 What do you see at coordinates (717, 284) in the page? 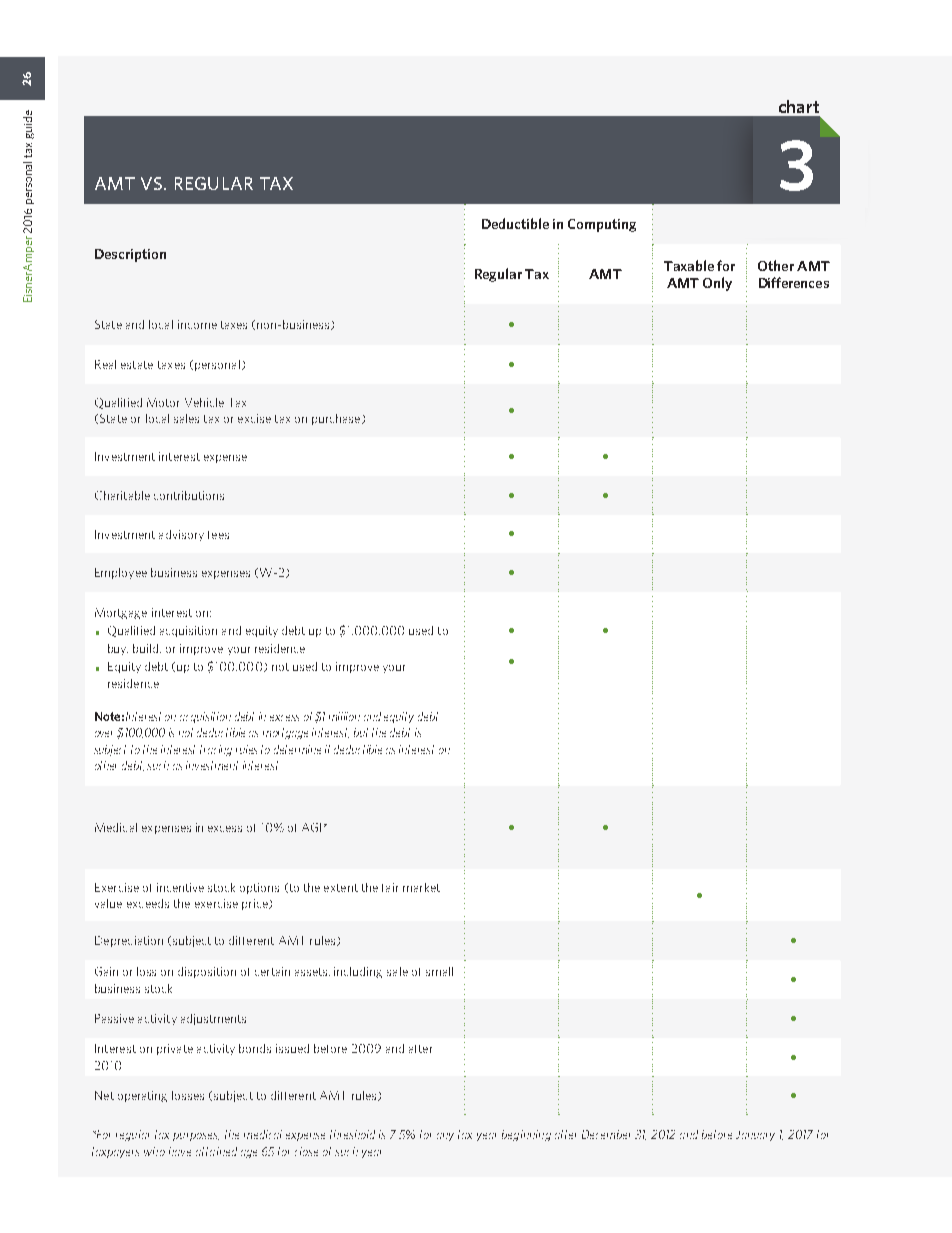
I see `Only` at bounding box center [717, 284].
